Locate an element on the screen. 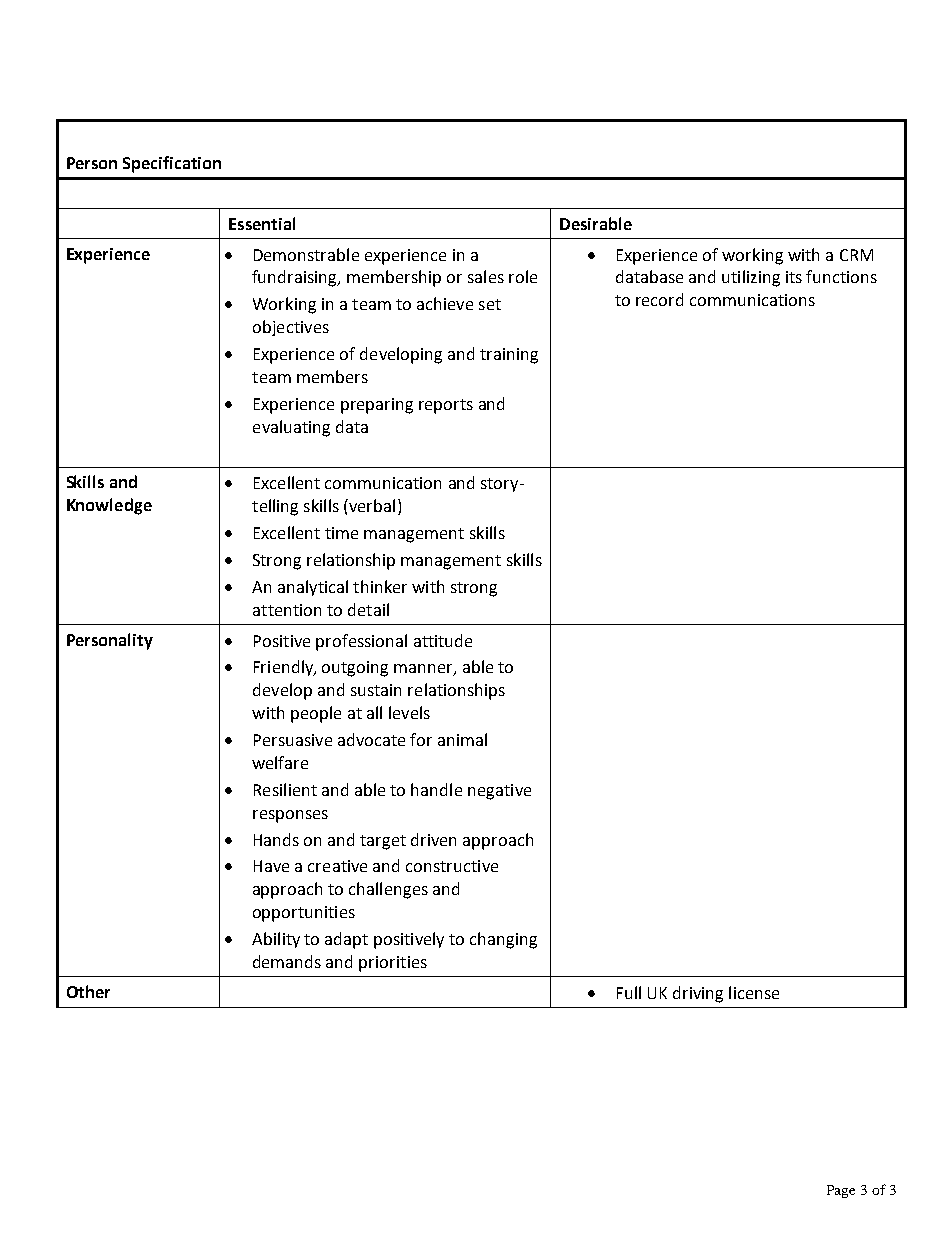 This screenshot has width=952, height=1233. license is located at coordinates (754, 992).
